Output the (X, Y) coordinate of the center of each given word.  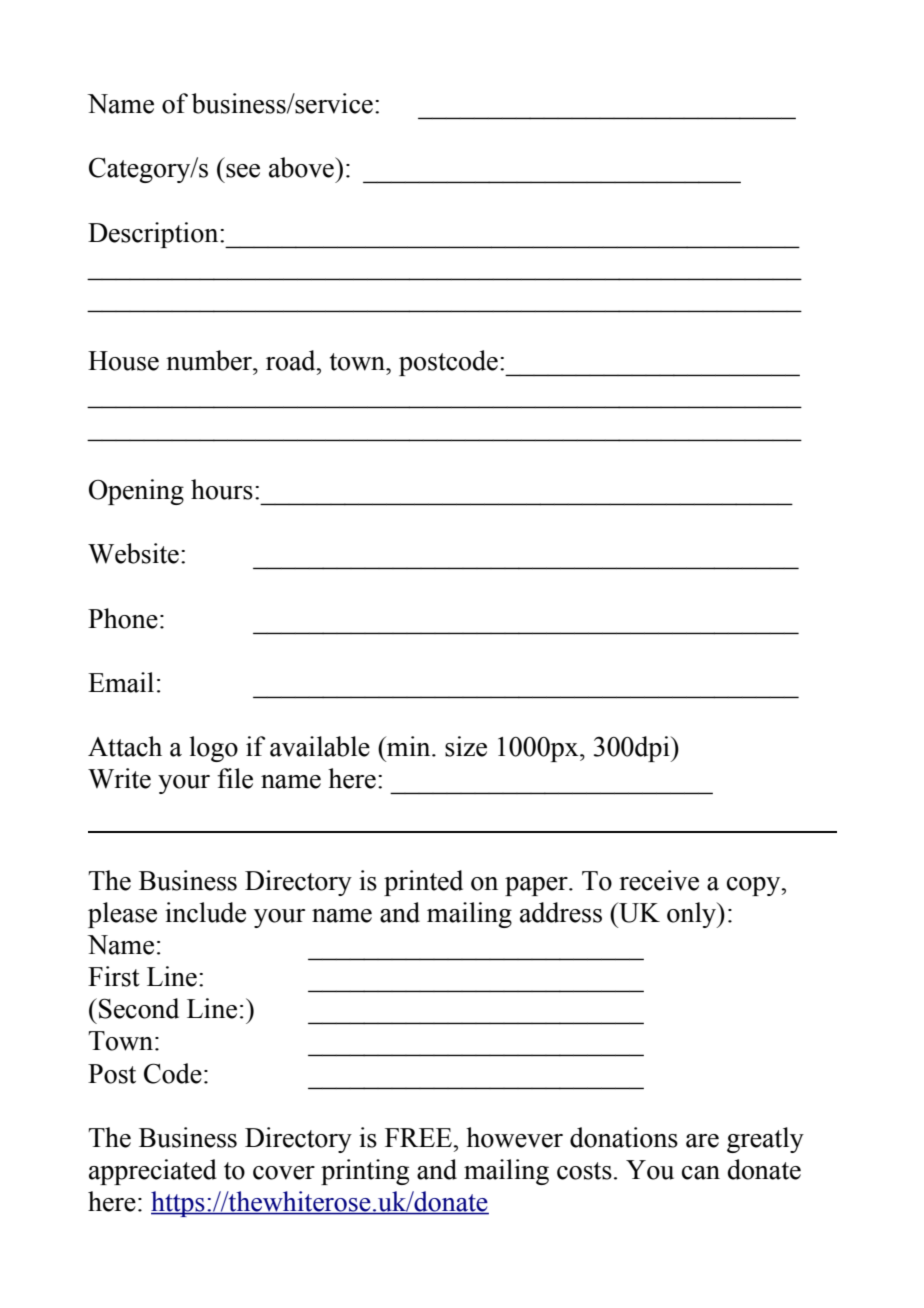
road (292, 360)
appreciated (153, 1172)
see (243, 171)
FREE (420, 1138)
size (466, 746)
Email (121, 682)
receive (659, 880)
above (302, 167)
